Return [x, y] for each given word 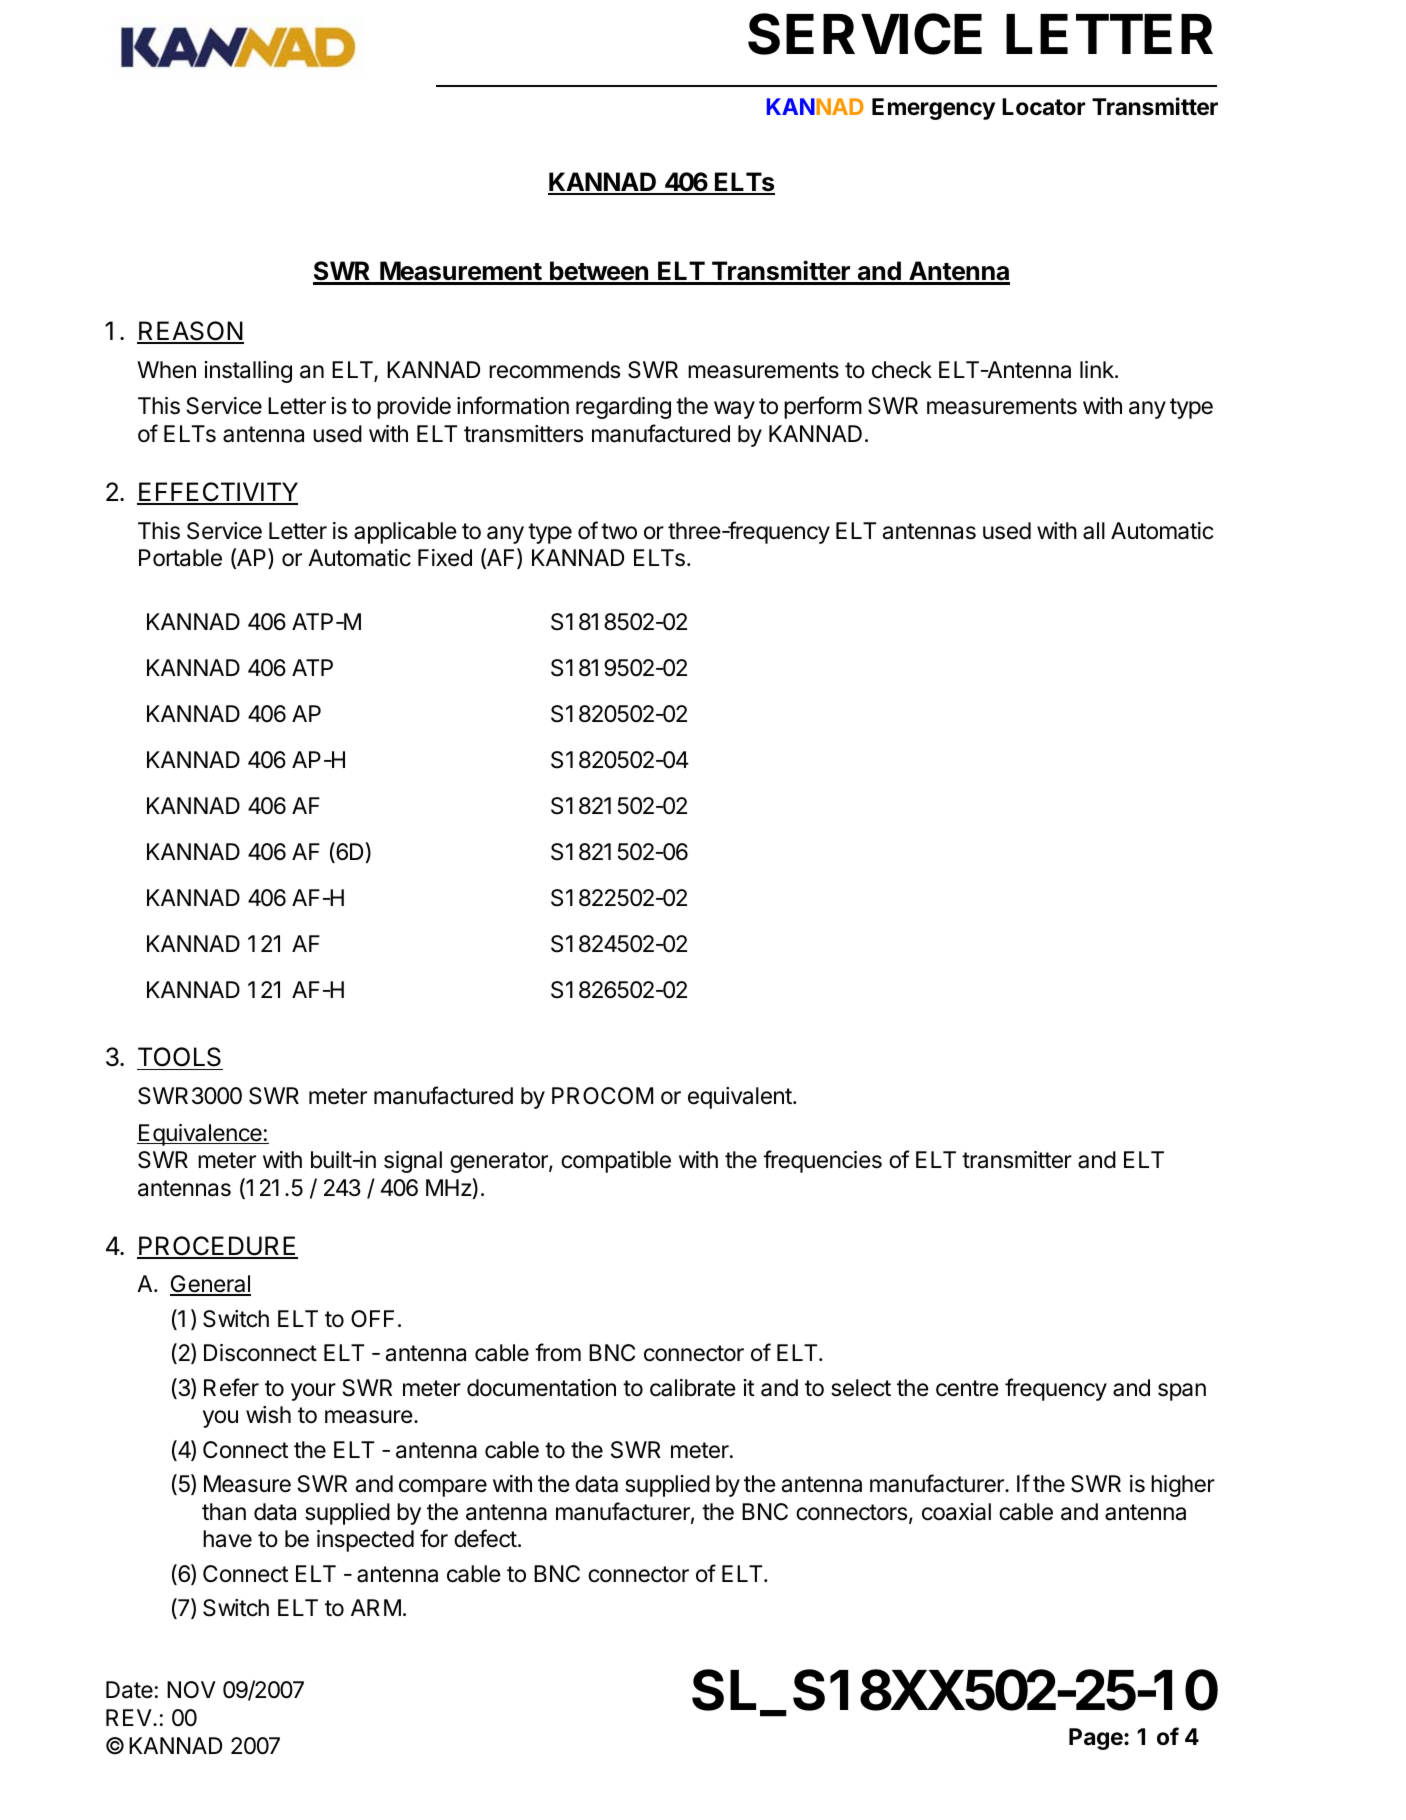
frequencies [822, 1161]
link [1098, 369]
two [619, 531]
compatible [616, 1162]
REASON [190, 332]
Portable [180, 558]
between [599, 272]
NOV [191, 1689]
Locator [1043, 107]
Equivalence [200, 1135]
